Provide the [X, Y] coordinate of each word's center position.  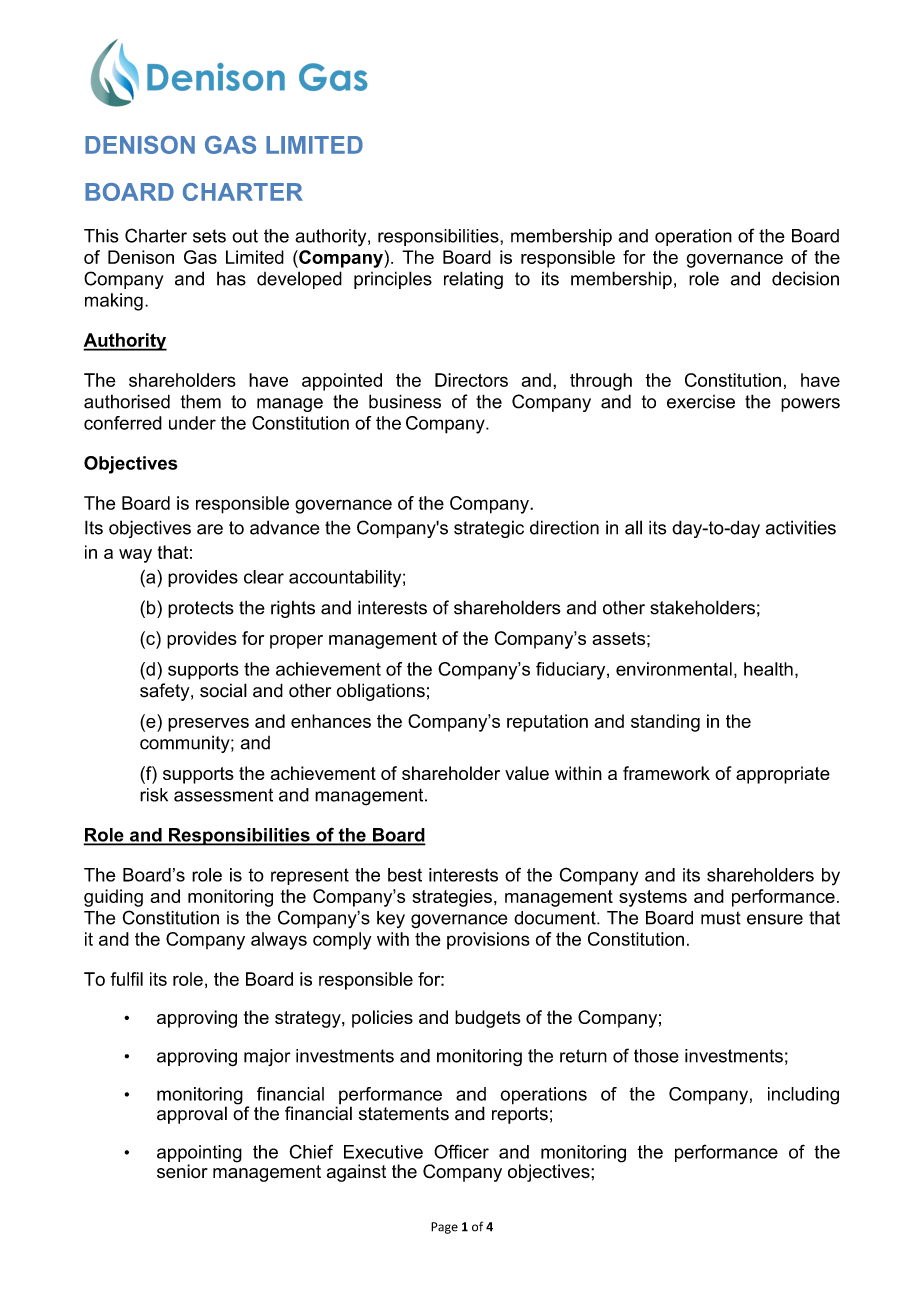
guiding [113, 898]
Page [444, 1228]
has [231, 278]
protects [201, 609]
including [803, 1096]
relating [473, 280]
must [721, 918]
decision [805, 278]
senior [182, 1171]
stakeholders [702, 607]
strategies [452, 898]
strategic [489, 529]
